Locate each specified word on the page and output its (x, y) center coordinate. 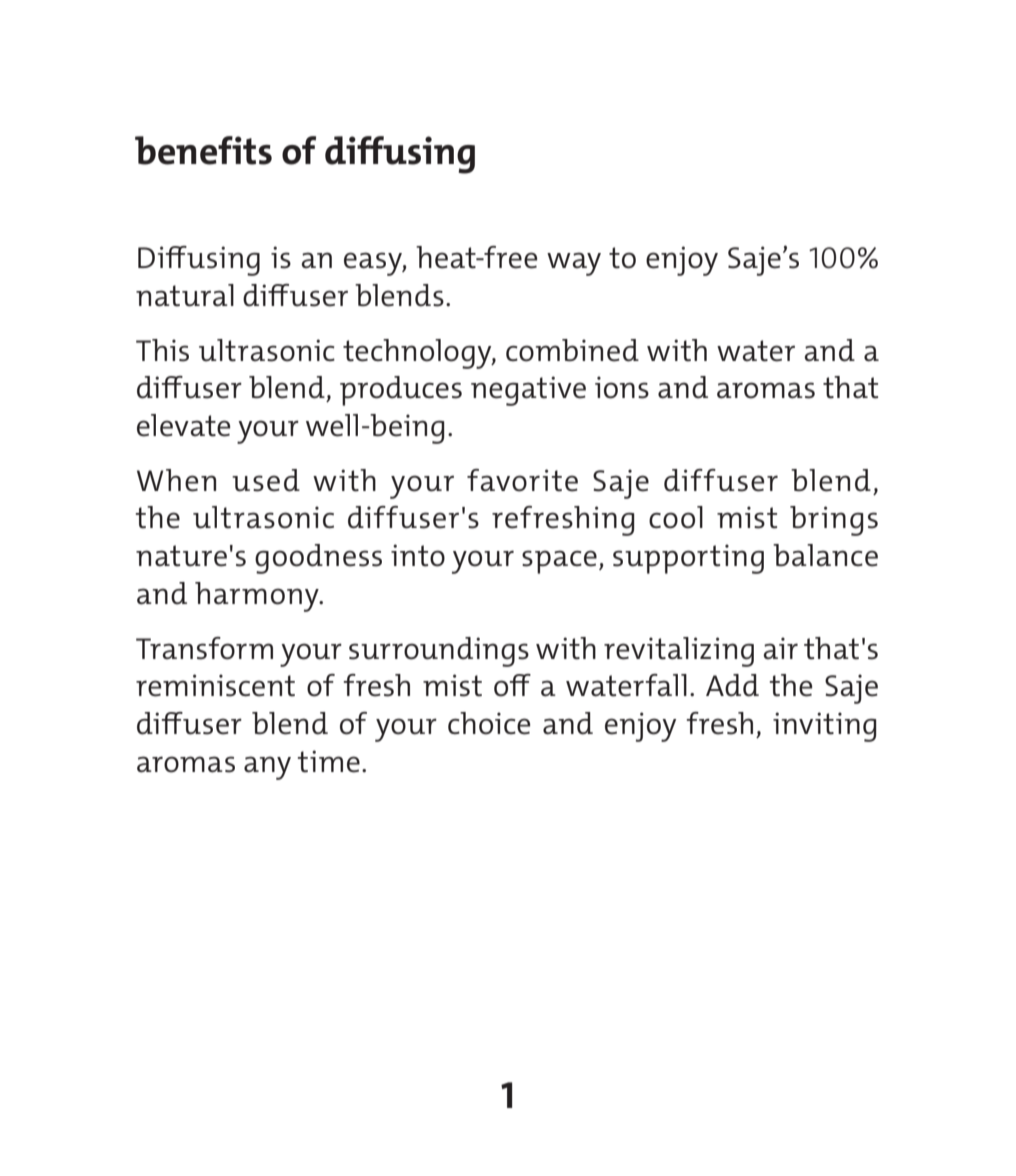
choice (489, 723)
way (574, 264)
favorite (522, 480)
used (266, 480)
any (267, 768)
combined (572, 350)
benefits (203, 150)
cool (676, 517)
